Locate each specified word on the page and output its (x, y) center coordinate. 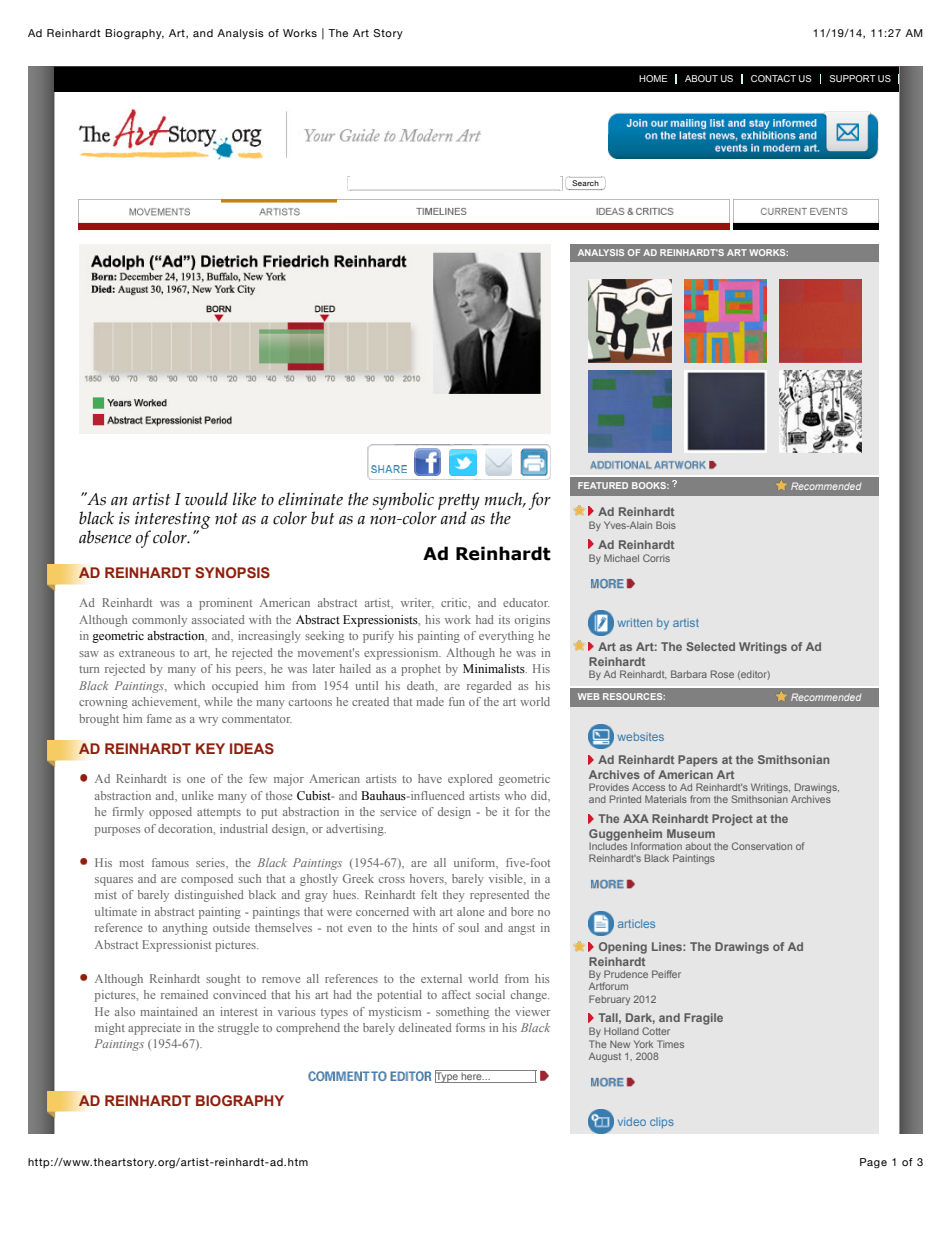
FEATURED (603, 485)
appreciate (154, 1029)
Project (732, 820)
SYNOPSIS (232, 572)
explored (470, 780)
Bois (666, 525)
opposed (170, 813)
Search (585, 183)
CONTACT (773, 78)
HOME (653, 78)
